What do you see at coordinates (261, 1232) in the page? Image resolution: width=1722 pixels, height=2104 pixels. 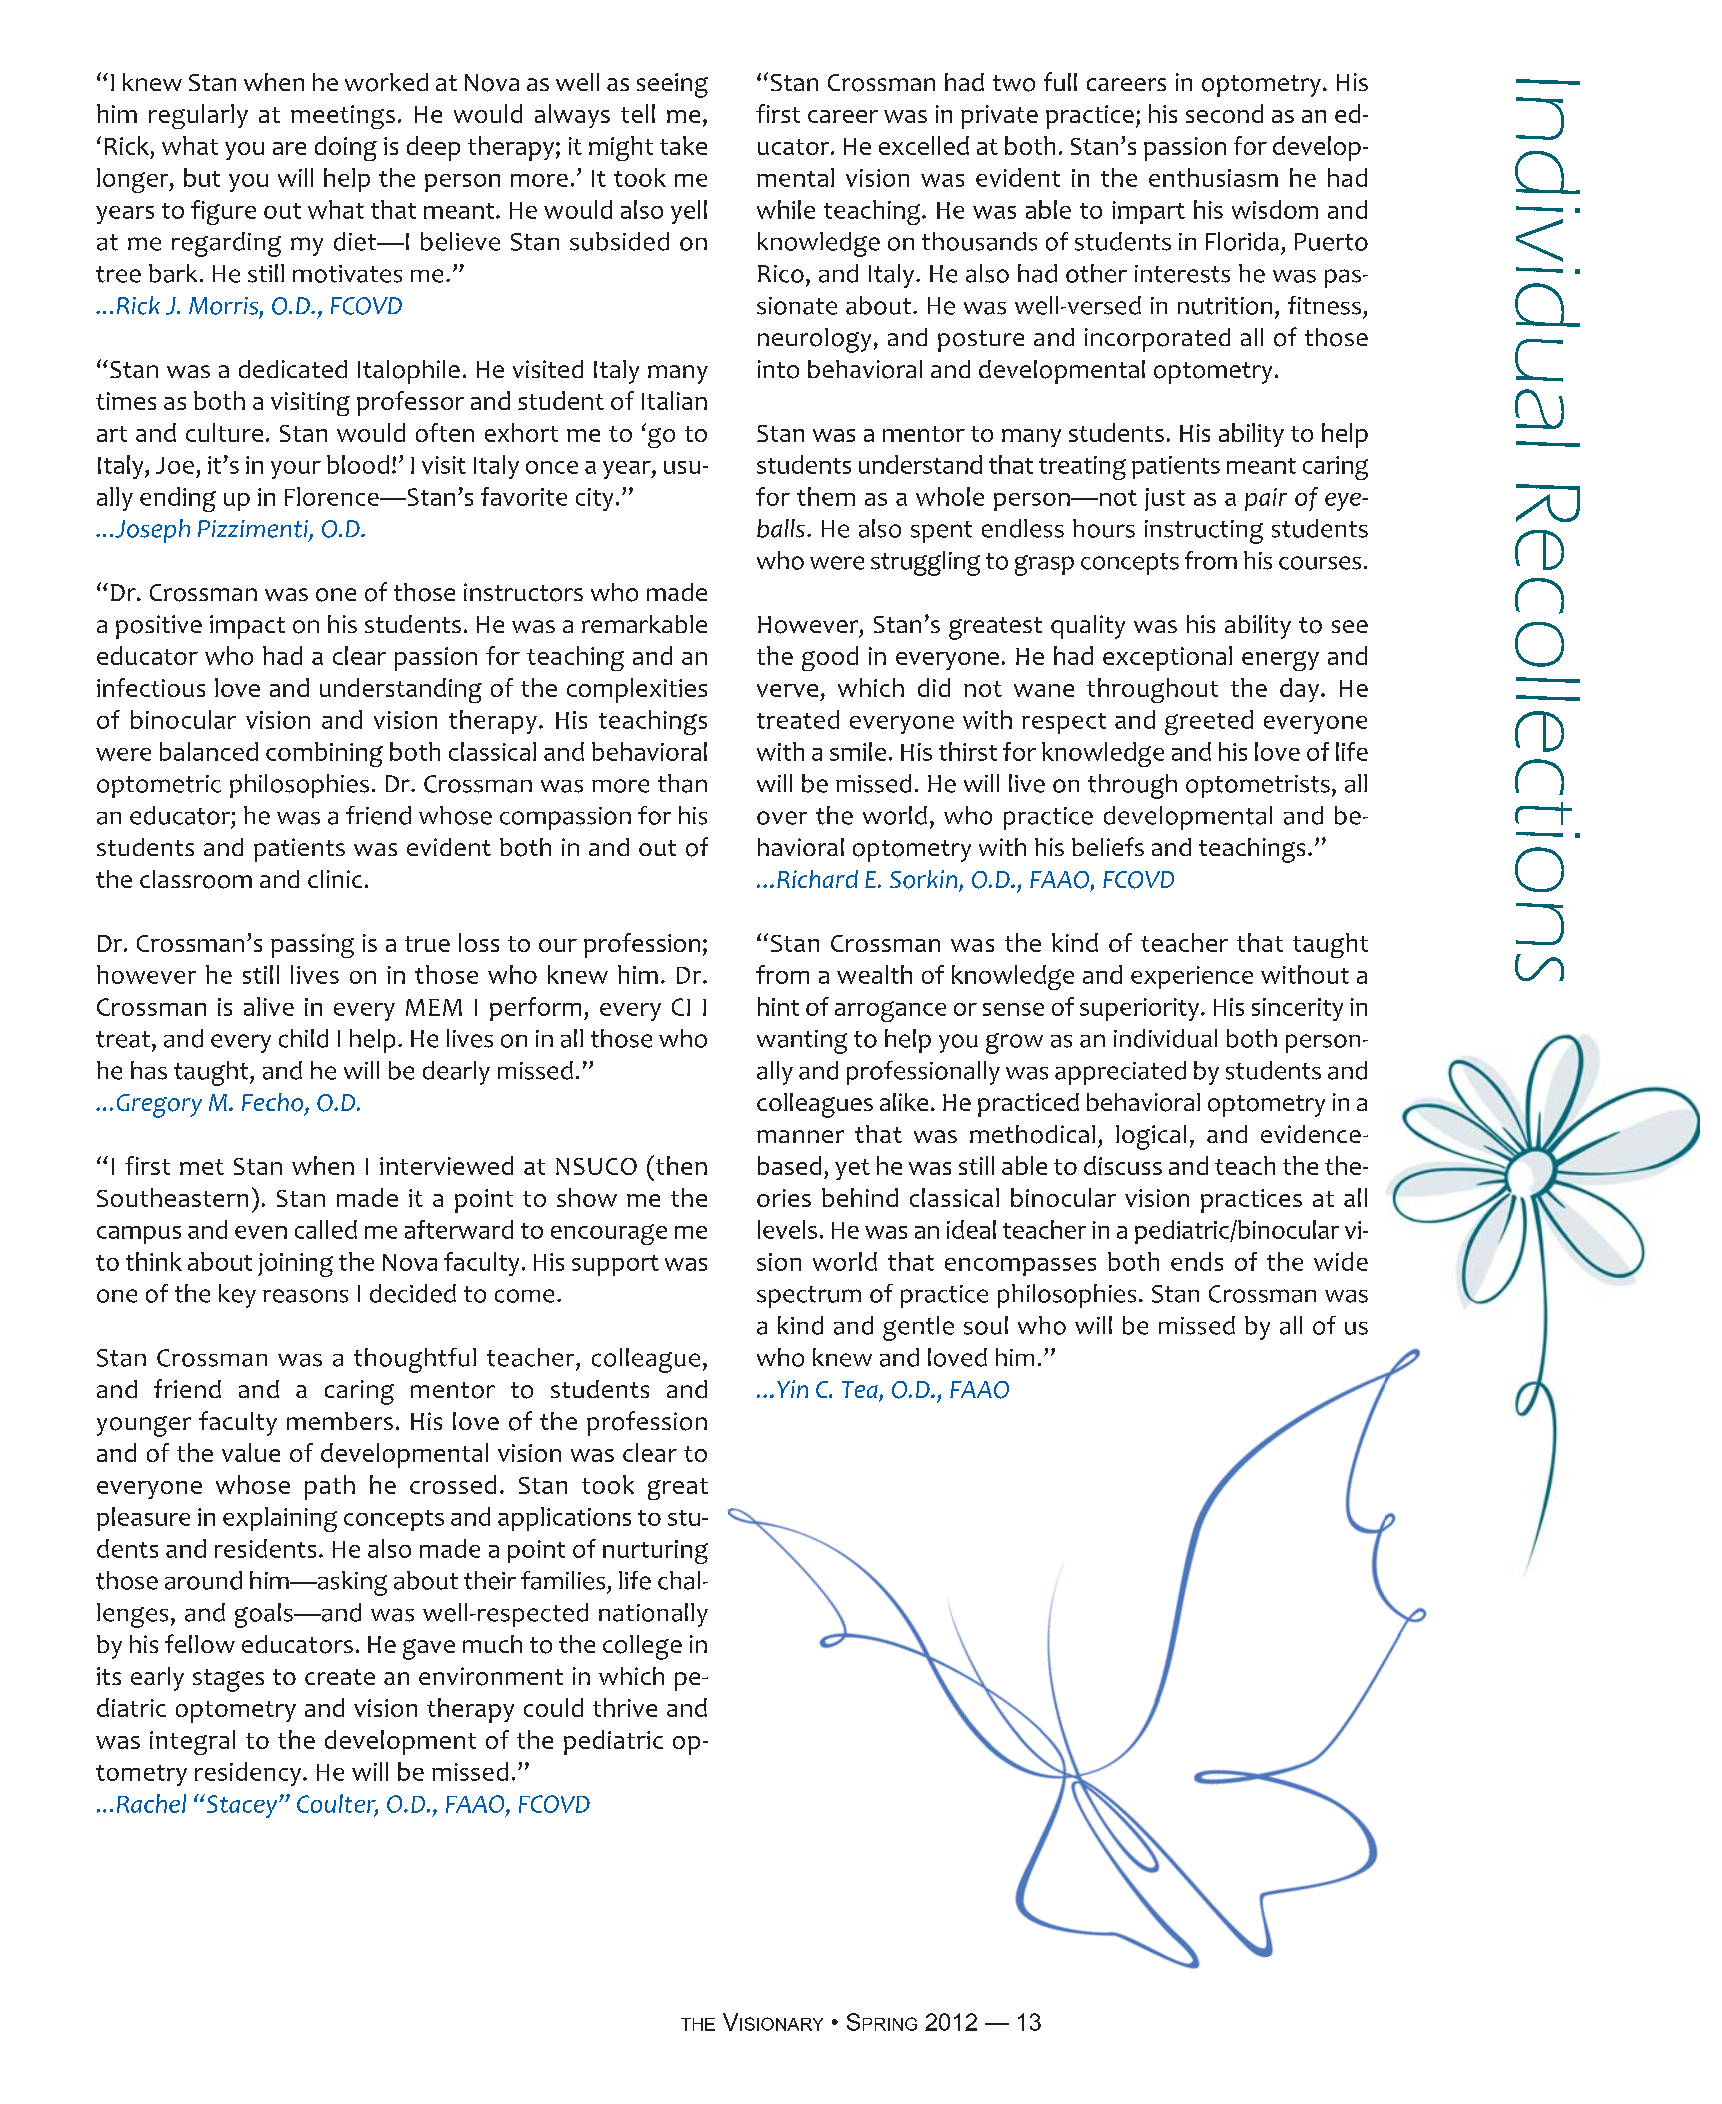 I see `even` at bounding box center [261, 1232].
